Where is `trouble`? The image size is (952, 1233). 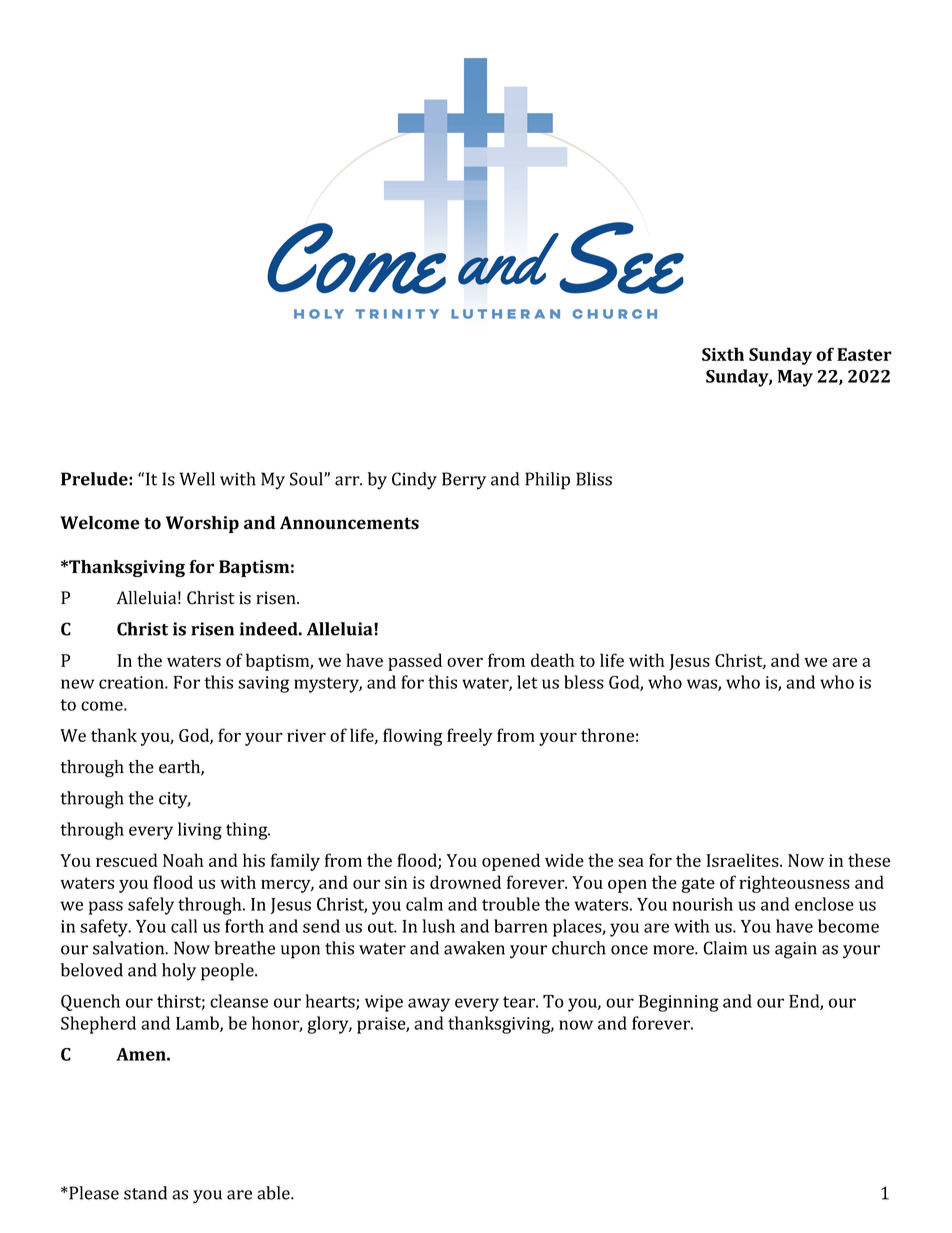
trouble is located at coordinates (511, 904).
